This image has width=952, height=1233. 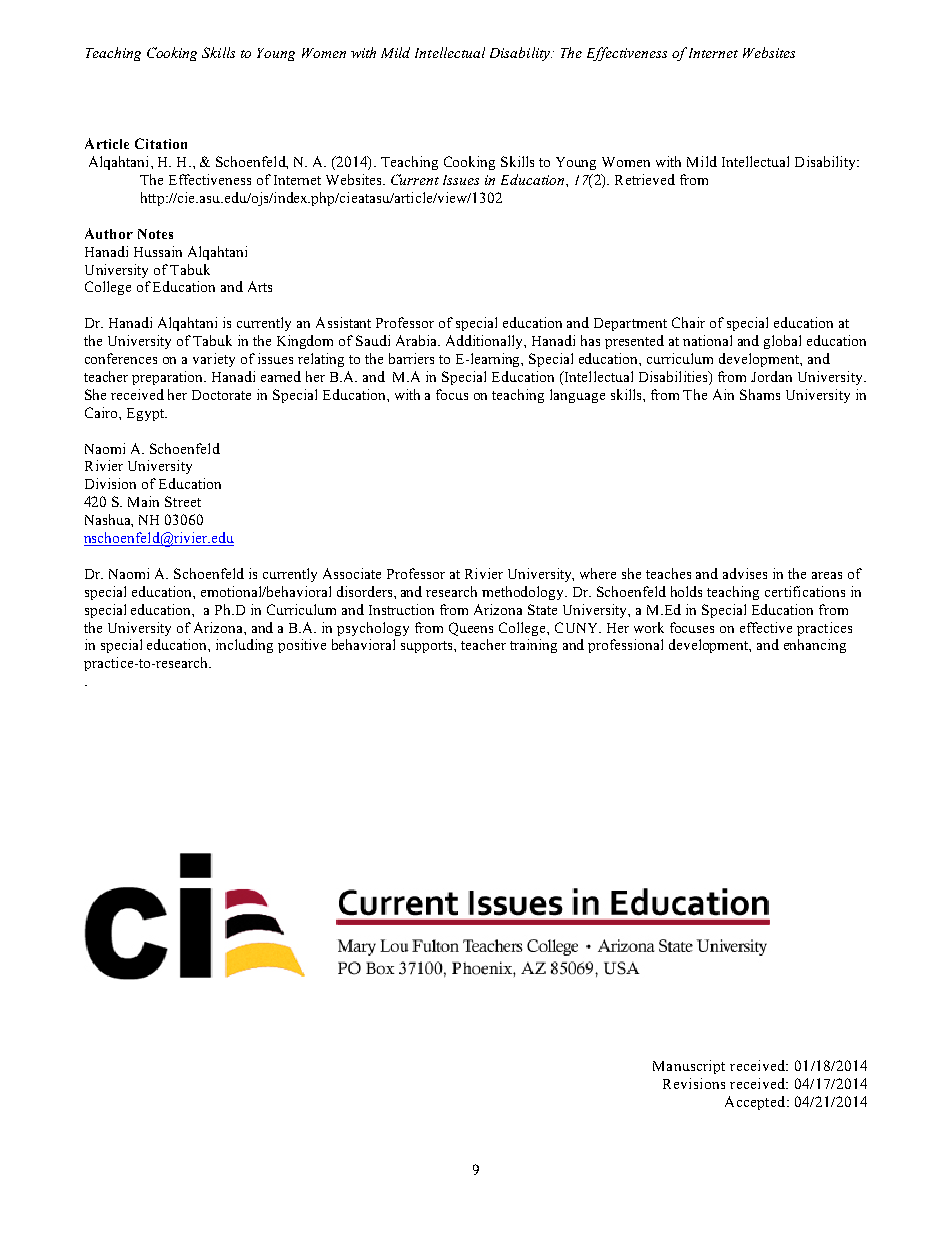 I want to click on training, so click(x=533, y=646).
